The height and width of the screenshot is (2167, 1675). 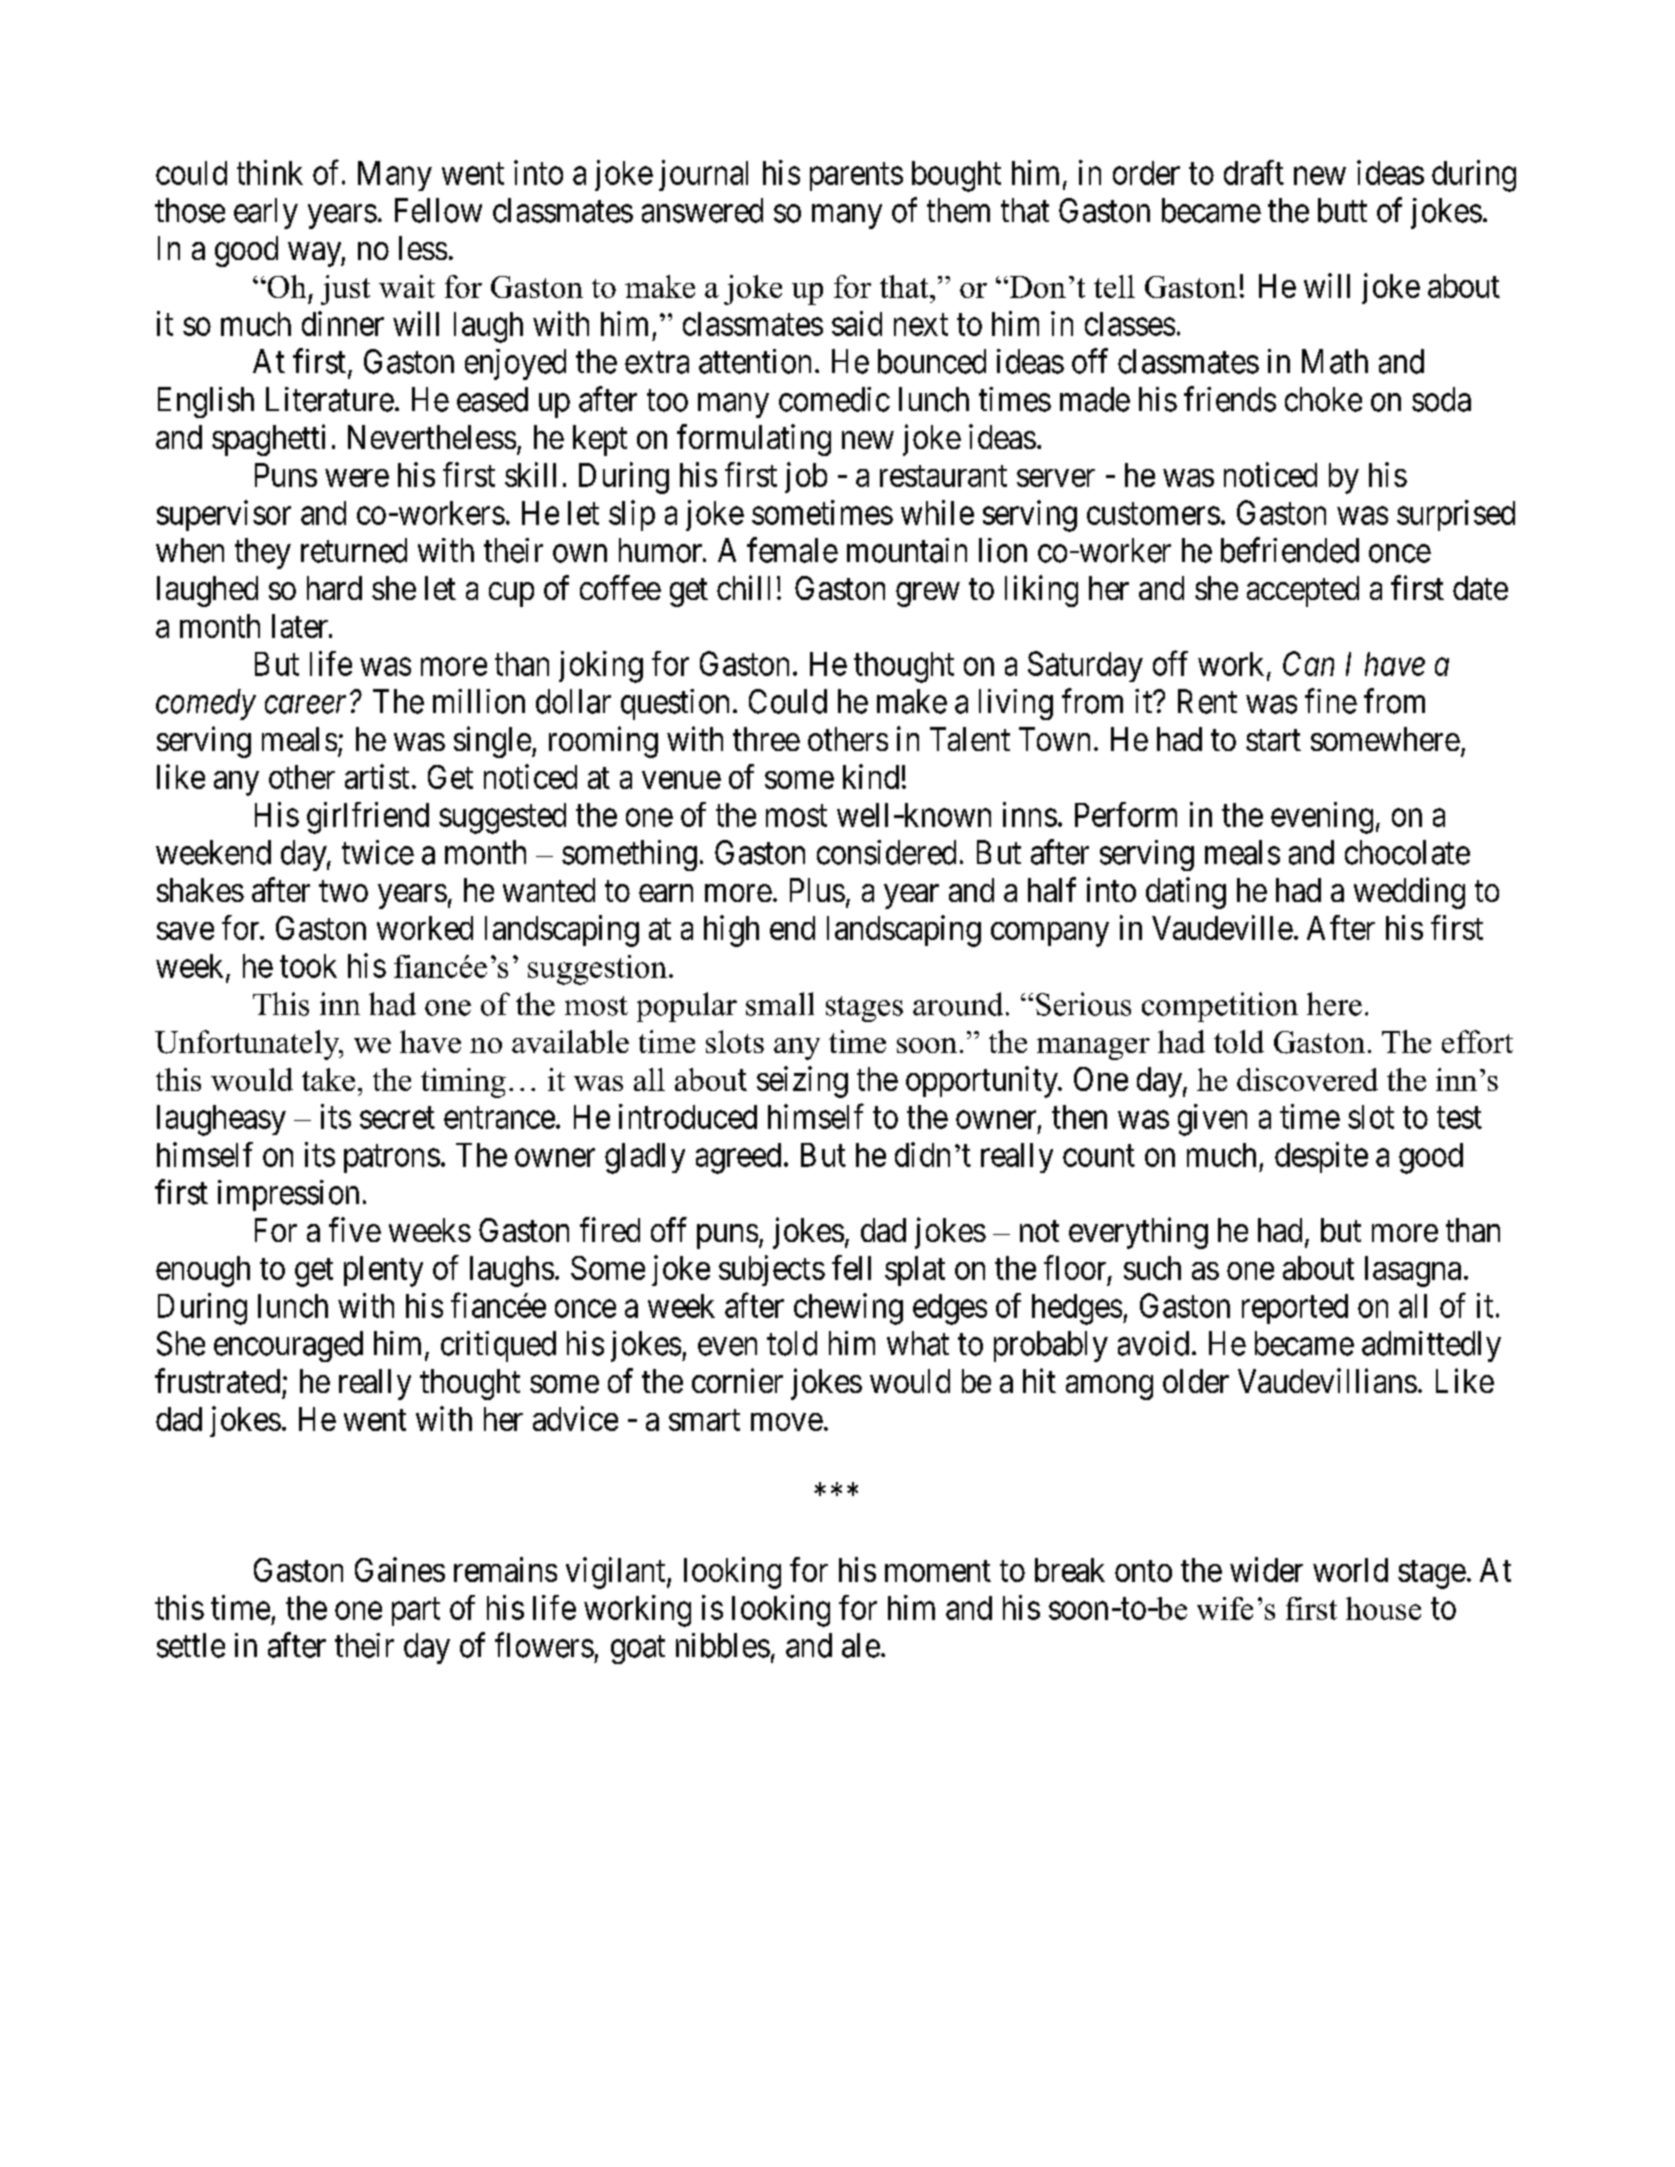 What do you see at coordinates (1383, 1608) in the screenshot?
I see `house` at bounding box center [1383, 1608].
